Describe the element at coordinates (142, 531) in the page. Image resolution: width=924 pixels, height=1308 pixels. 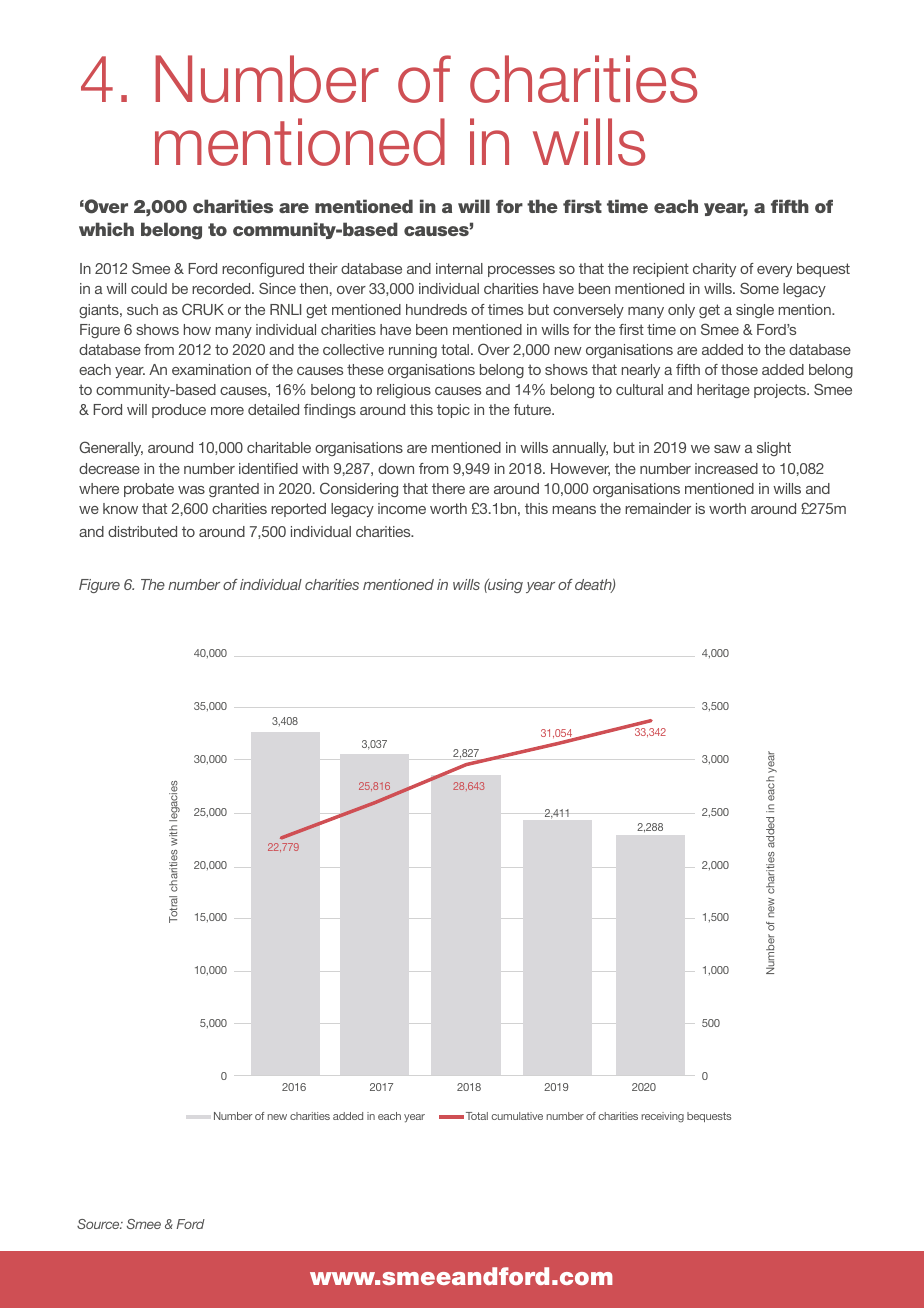
I see `distributed` at that location.
